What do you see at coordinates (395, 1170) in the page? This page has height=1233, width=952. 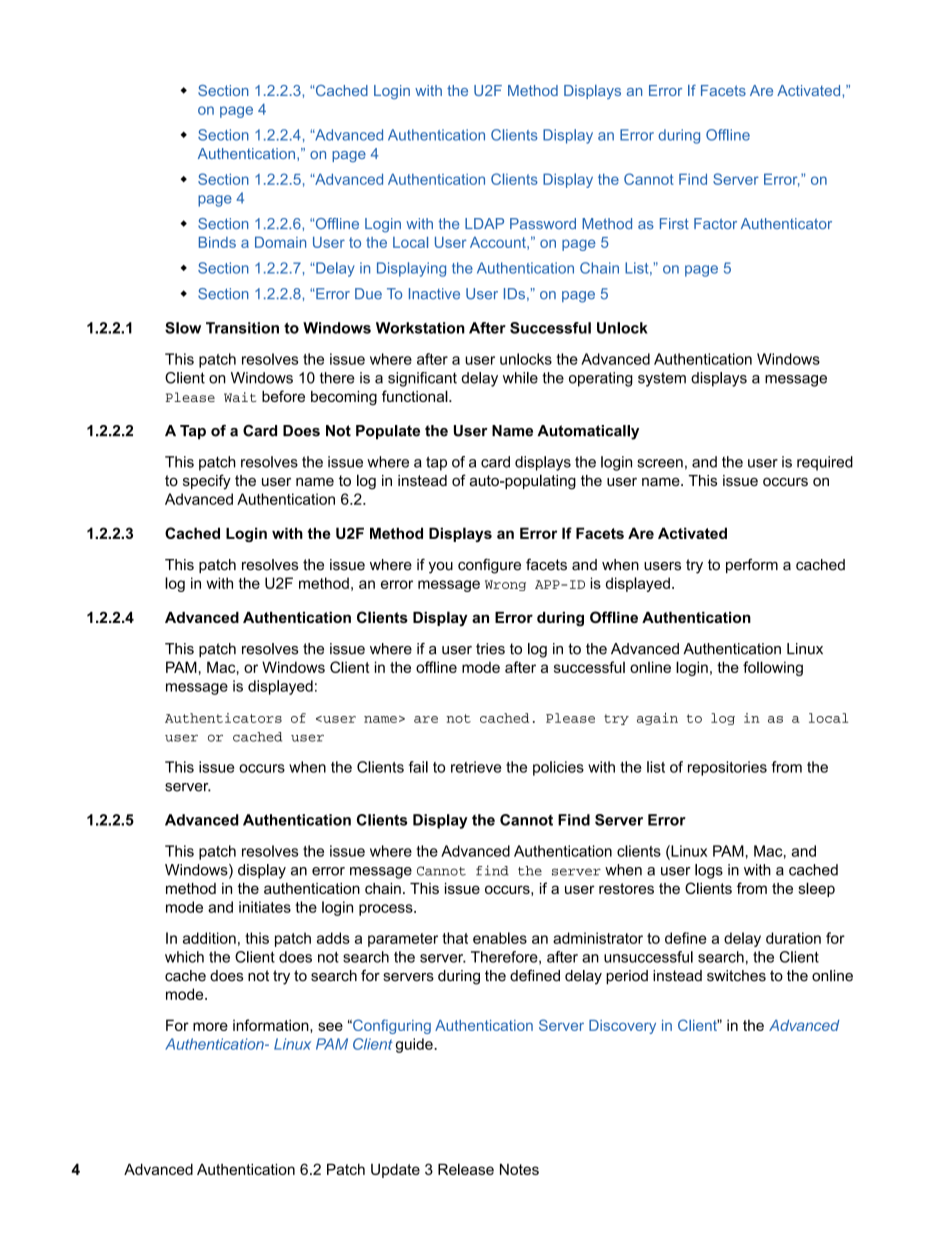 I see `Update` at bounding box center [395, 1170].
